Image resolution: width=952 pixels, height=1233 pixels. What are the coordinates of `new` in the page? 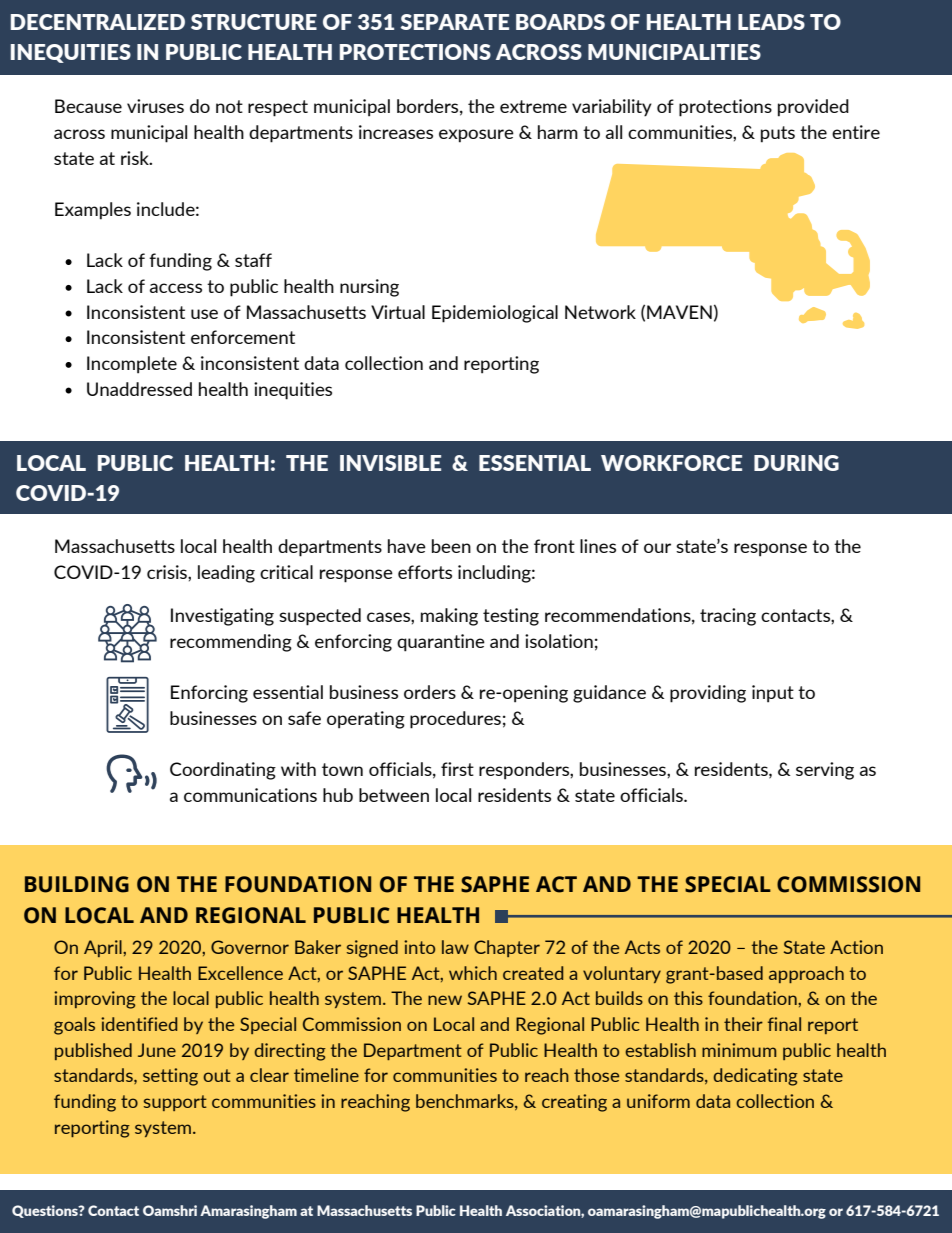 It's located at (445, 1000).
